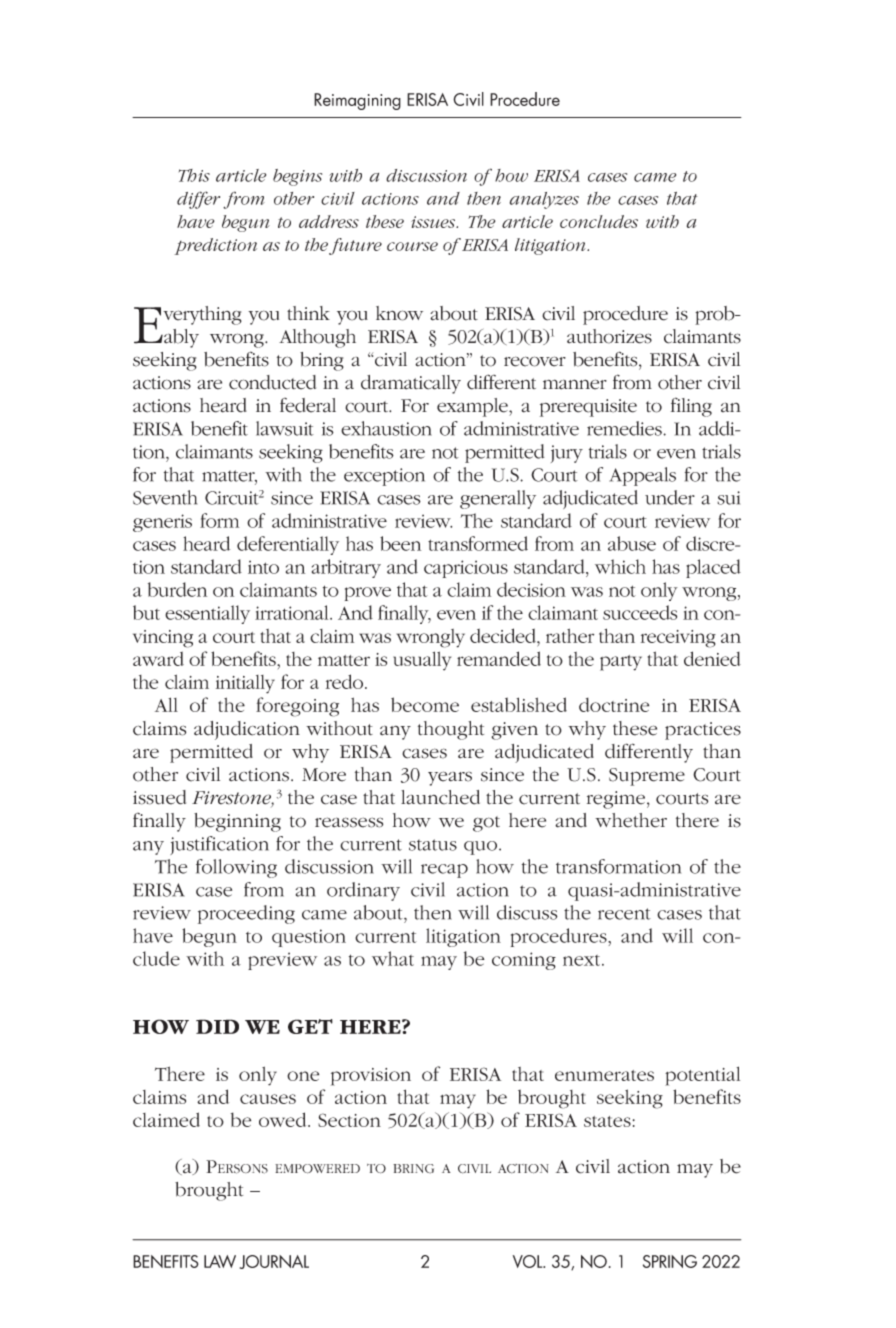 This screenshot has height=1328, width=896. Describe the element at coordinates (625, 428) in the screenshot. I see `remedies` at that location.
